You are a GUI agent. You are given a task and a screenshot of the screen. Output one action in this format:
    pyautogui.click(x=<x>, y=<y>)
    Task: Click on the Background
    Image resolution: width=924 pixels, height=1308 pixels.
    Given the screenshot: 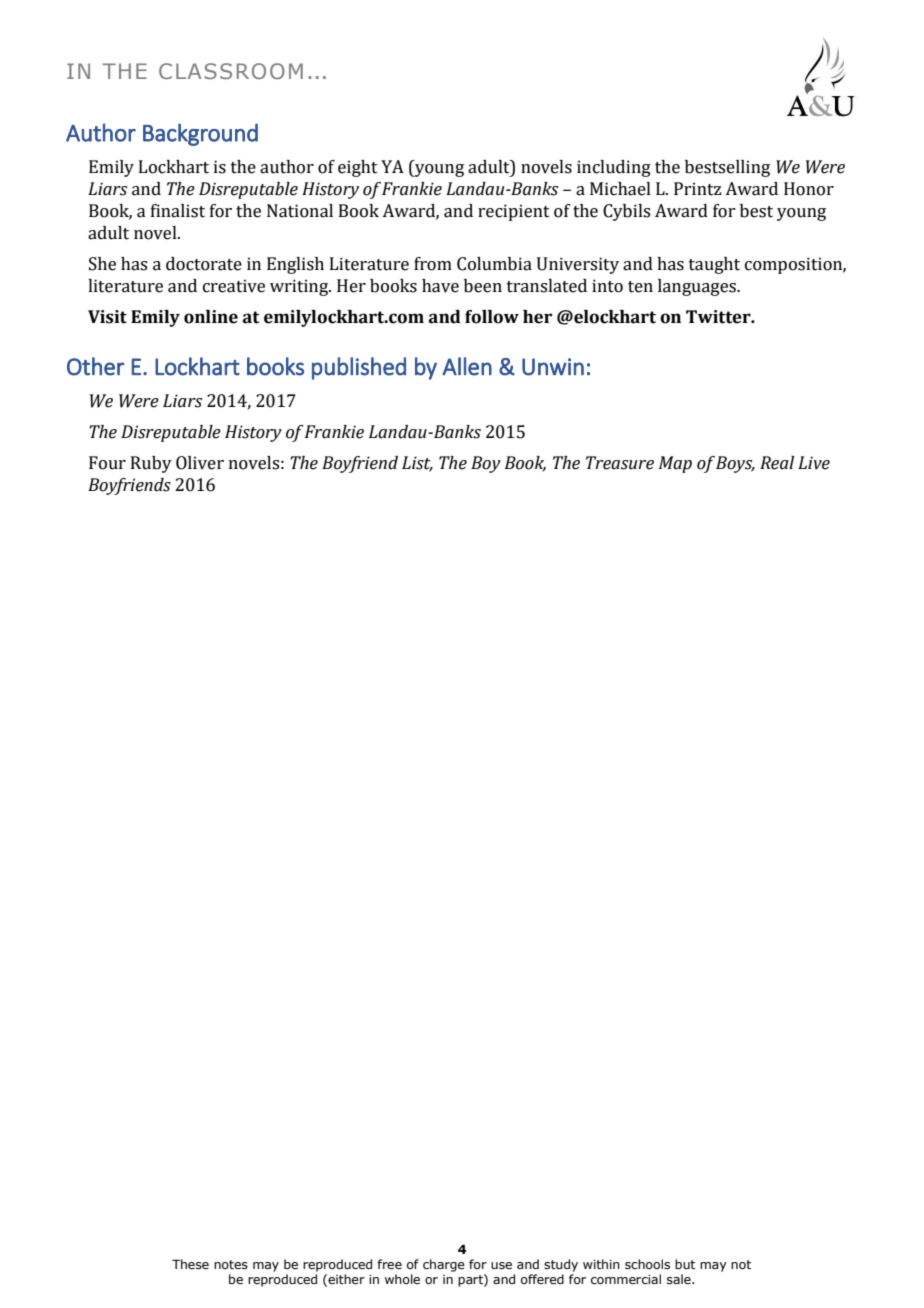 What is the action you would take?
    pyautogui.click(x=200, y=134)
